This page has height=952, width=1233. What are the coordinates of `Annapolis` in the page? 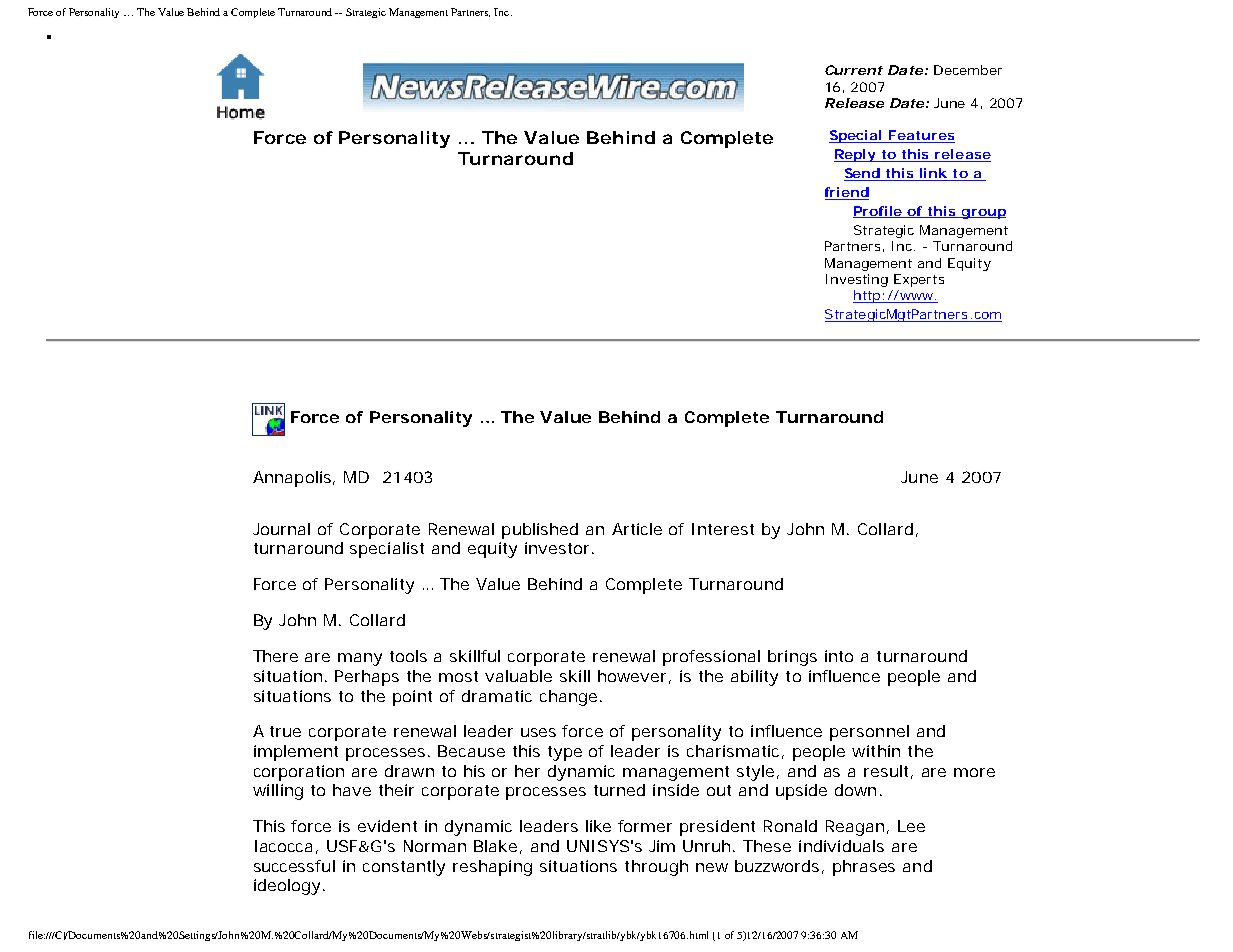 It's located at (293, 479).
